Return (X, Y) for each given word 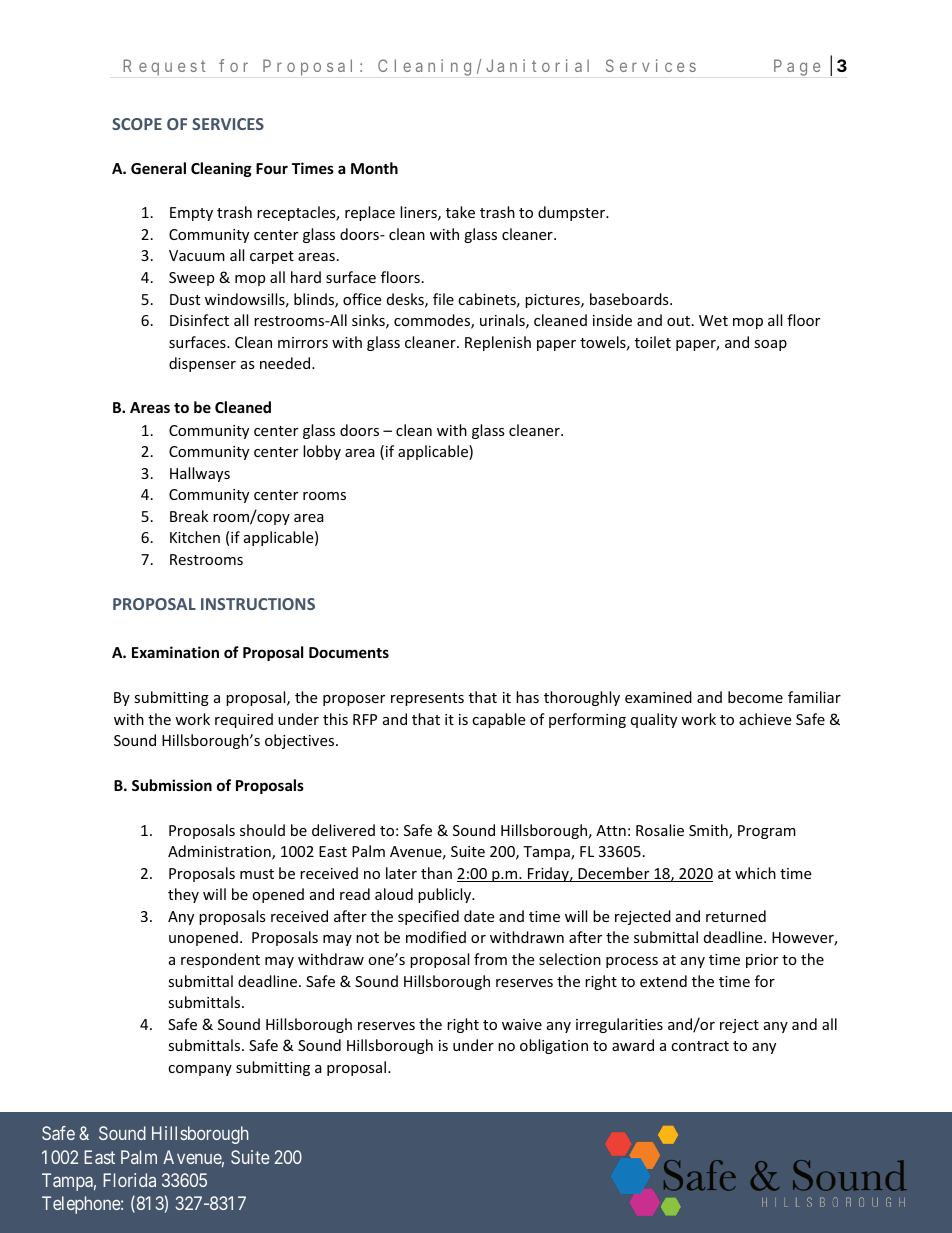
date (479, 916)
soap (770, 345)
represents (427, 699)
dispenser (202, 364)
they (183, 895)
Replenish (498, 343)
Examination (175, 652)
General (158, 168)
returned (736, 916)
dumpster (573, 213)
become (755, 697)
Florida (129, 1180)
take (460, 212)
